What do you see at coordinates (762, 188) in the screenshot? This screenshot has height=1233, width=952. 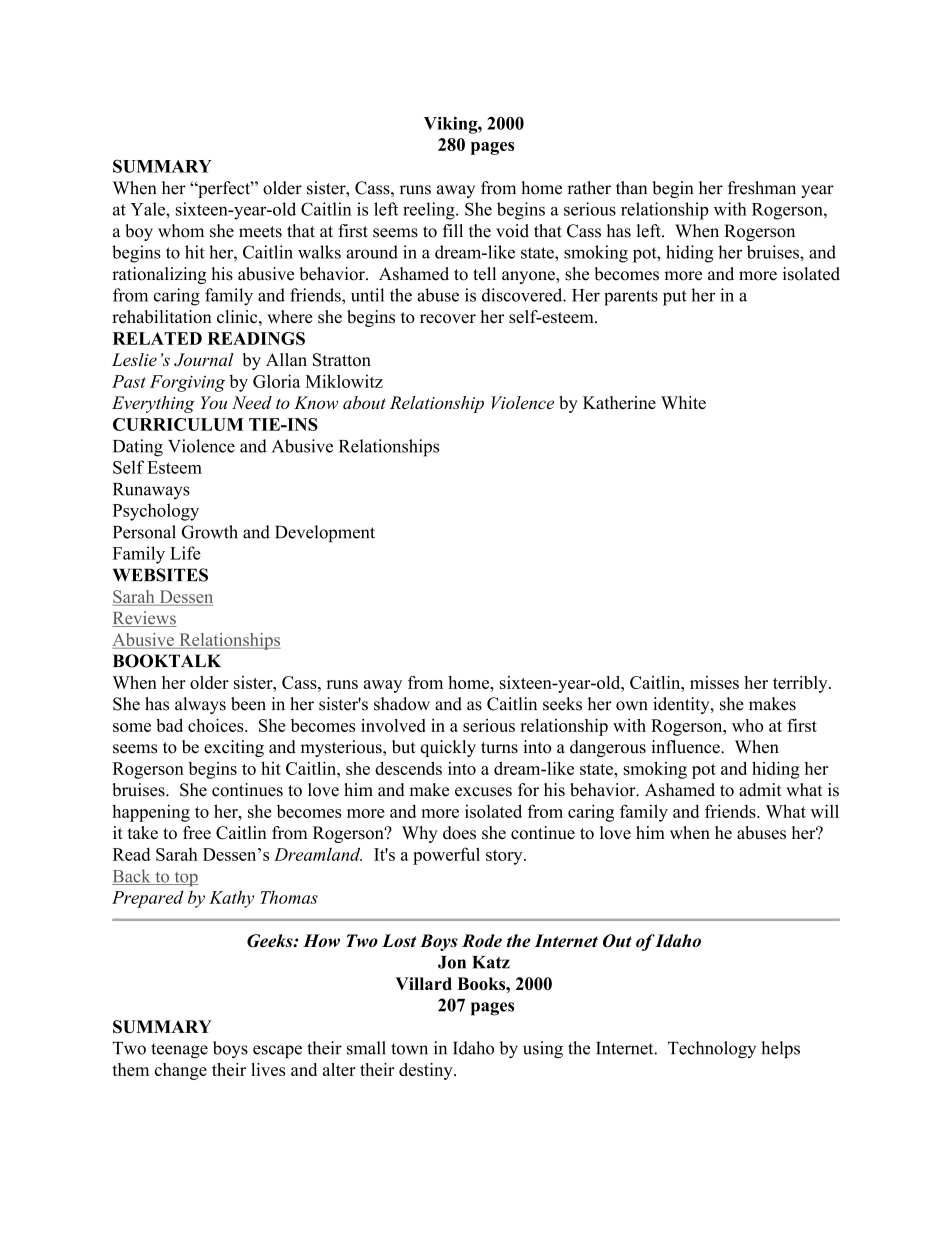 I see `freshman` at bounding box center [762, 188].
